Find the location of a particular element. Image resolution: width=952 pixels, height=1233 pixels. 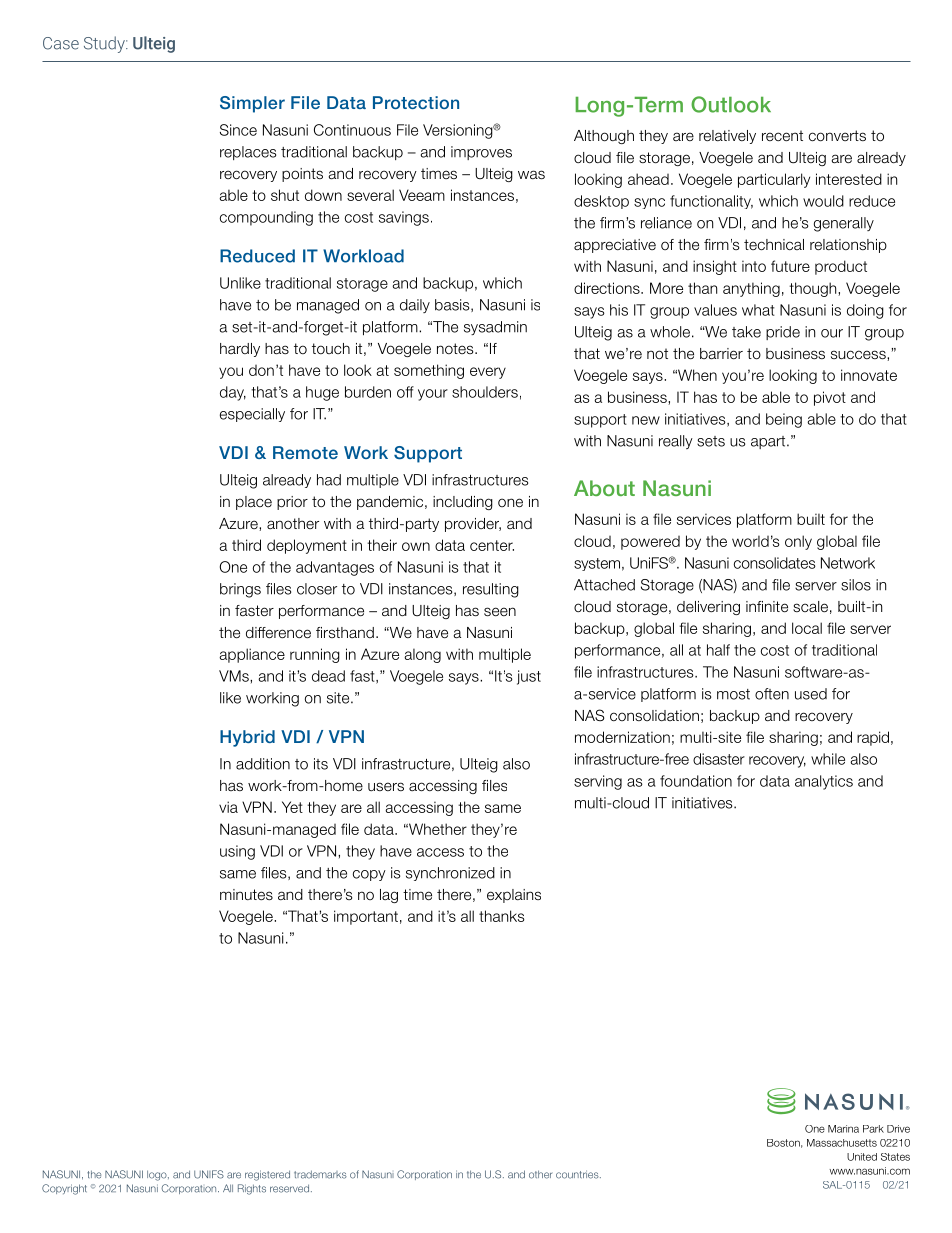

brings is located at coordinates (240, 590).
